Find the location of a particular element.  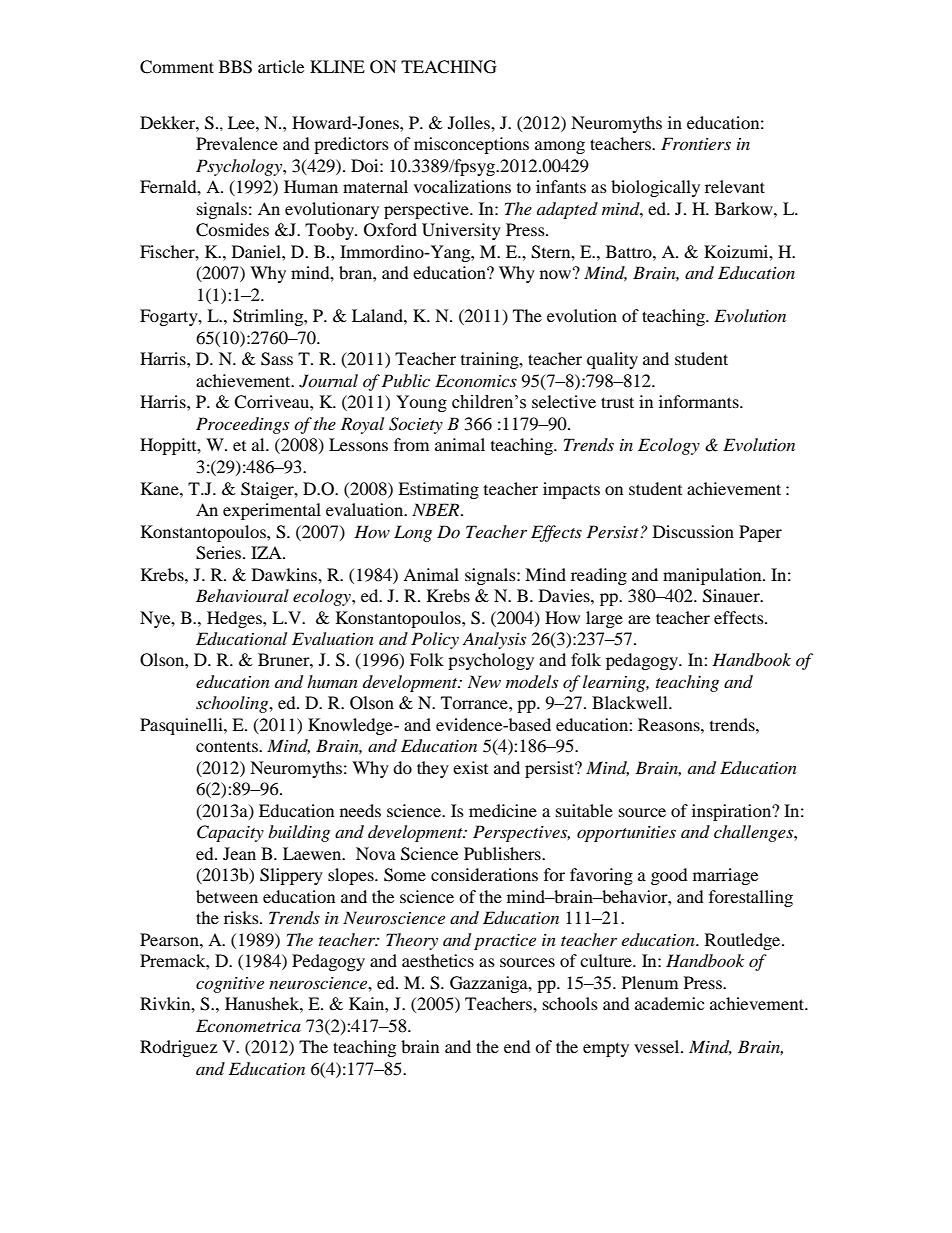

informants is located at coordinates (700, 401).
